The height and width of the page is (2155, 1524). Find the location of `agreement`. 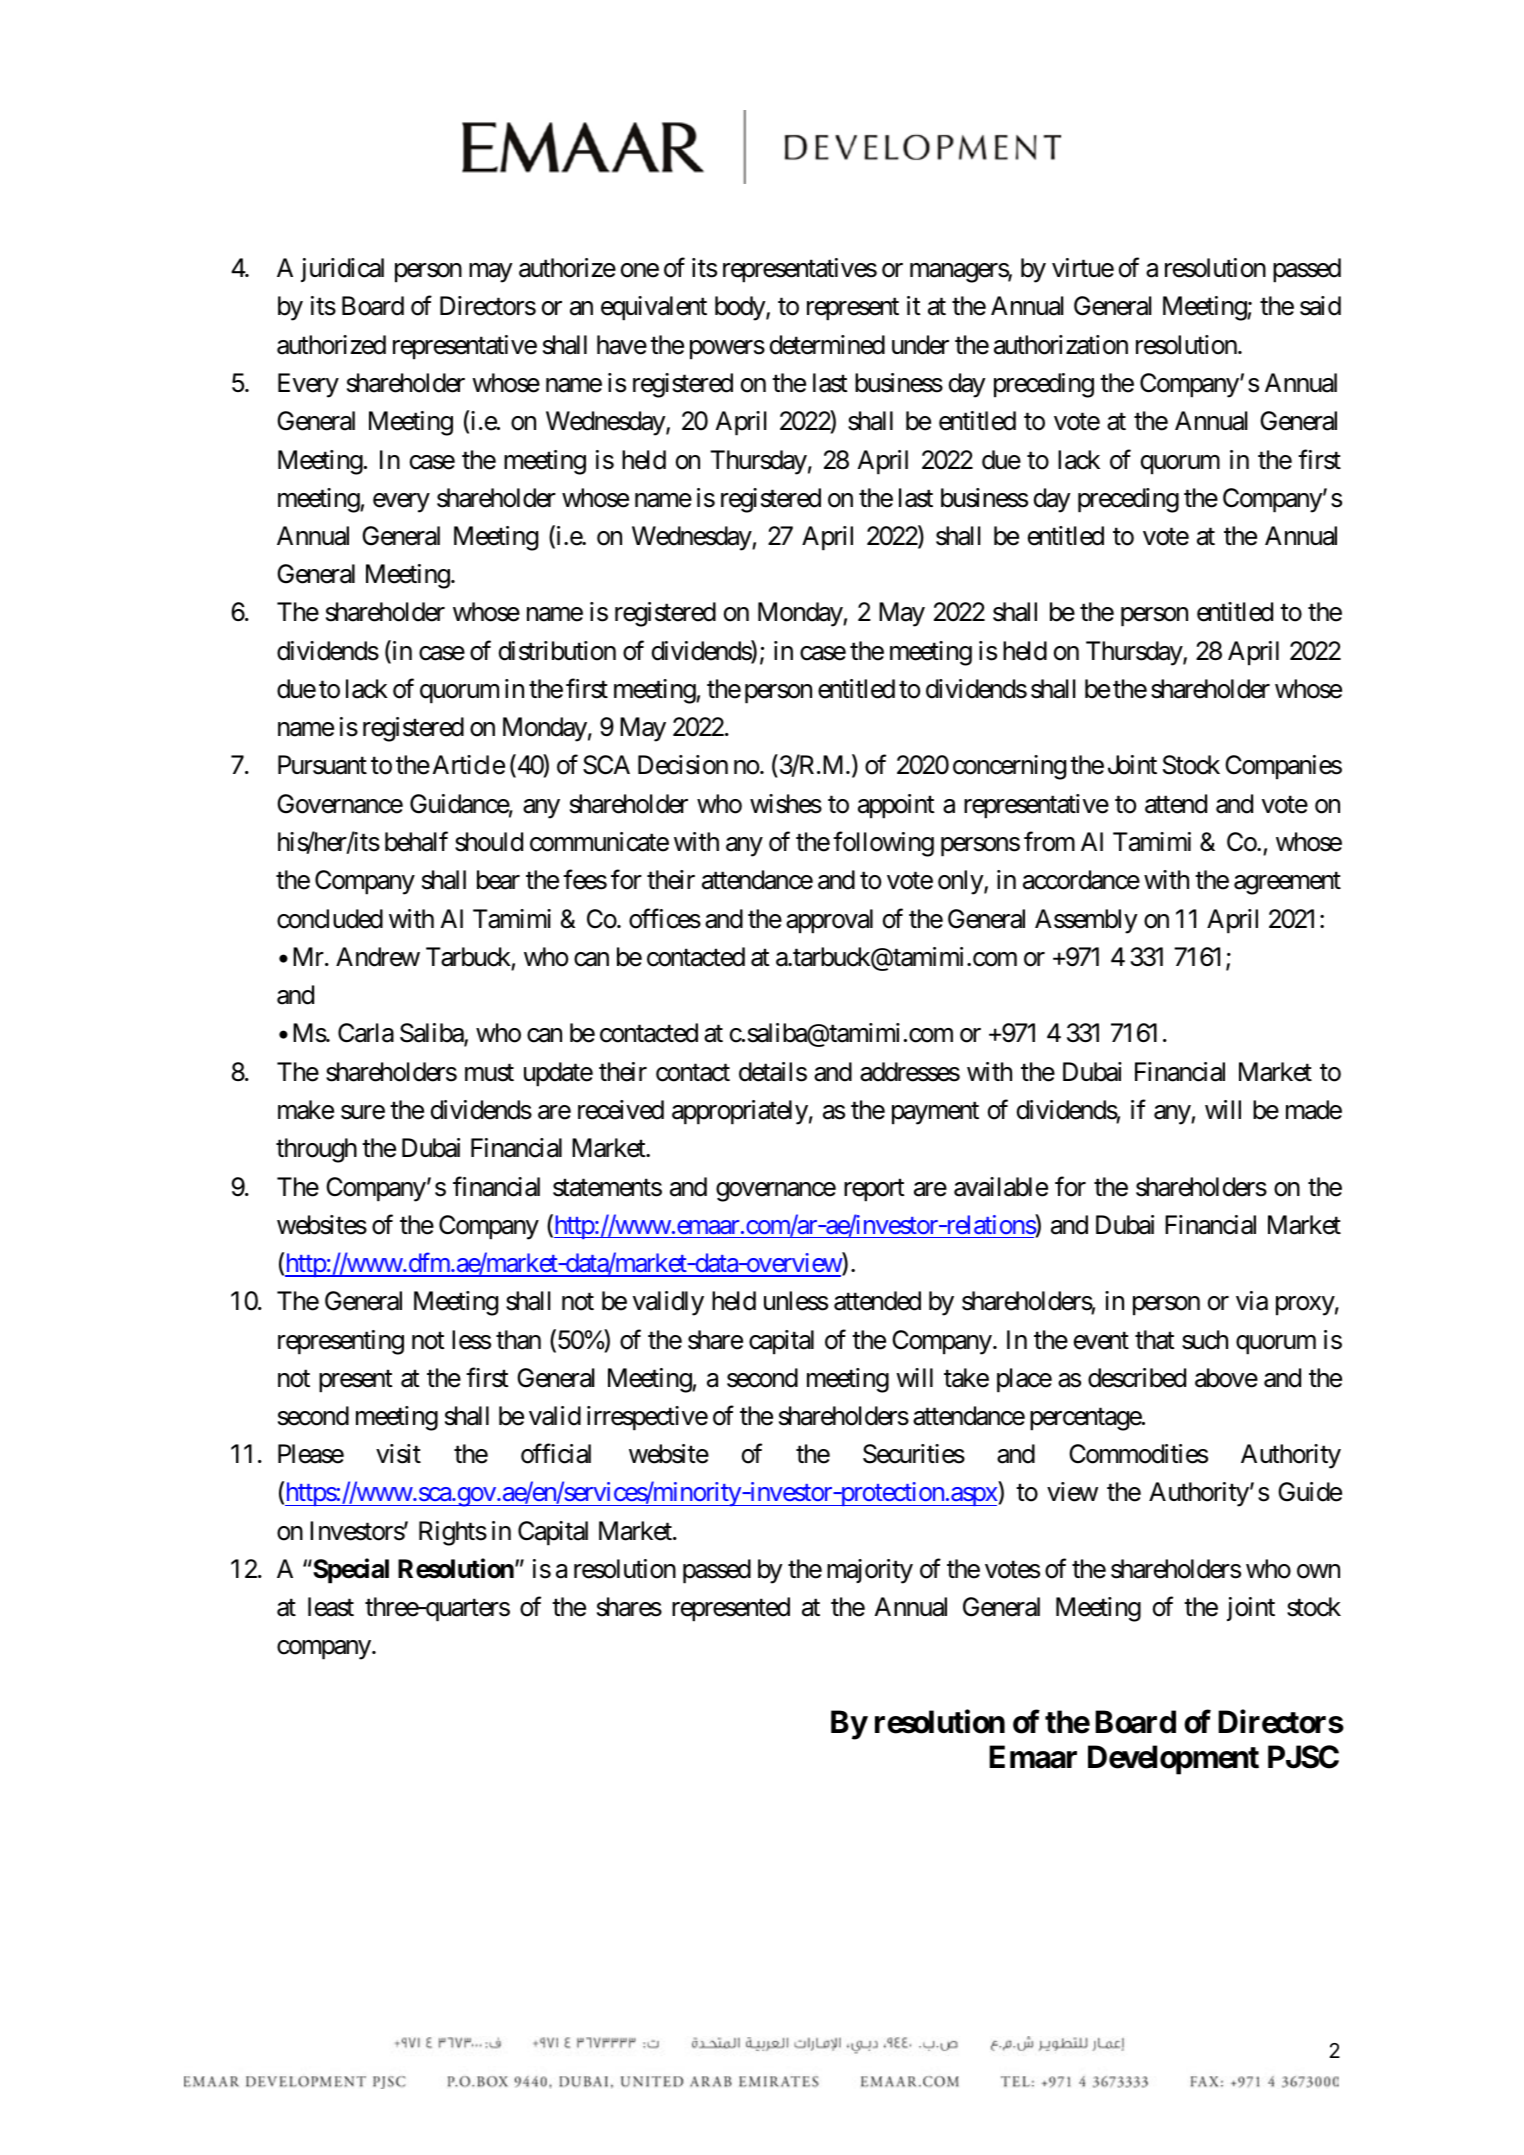

agreement is located at coordinates (1287, 884).
